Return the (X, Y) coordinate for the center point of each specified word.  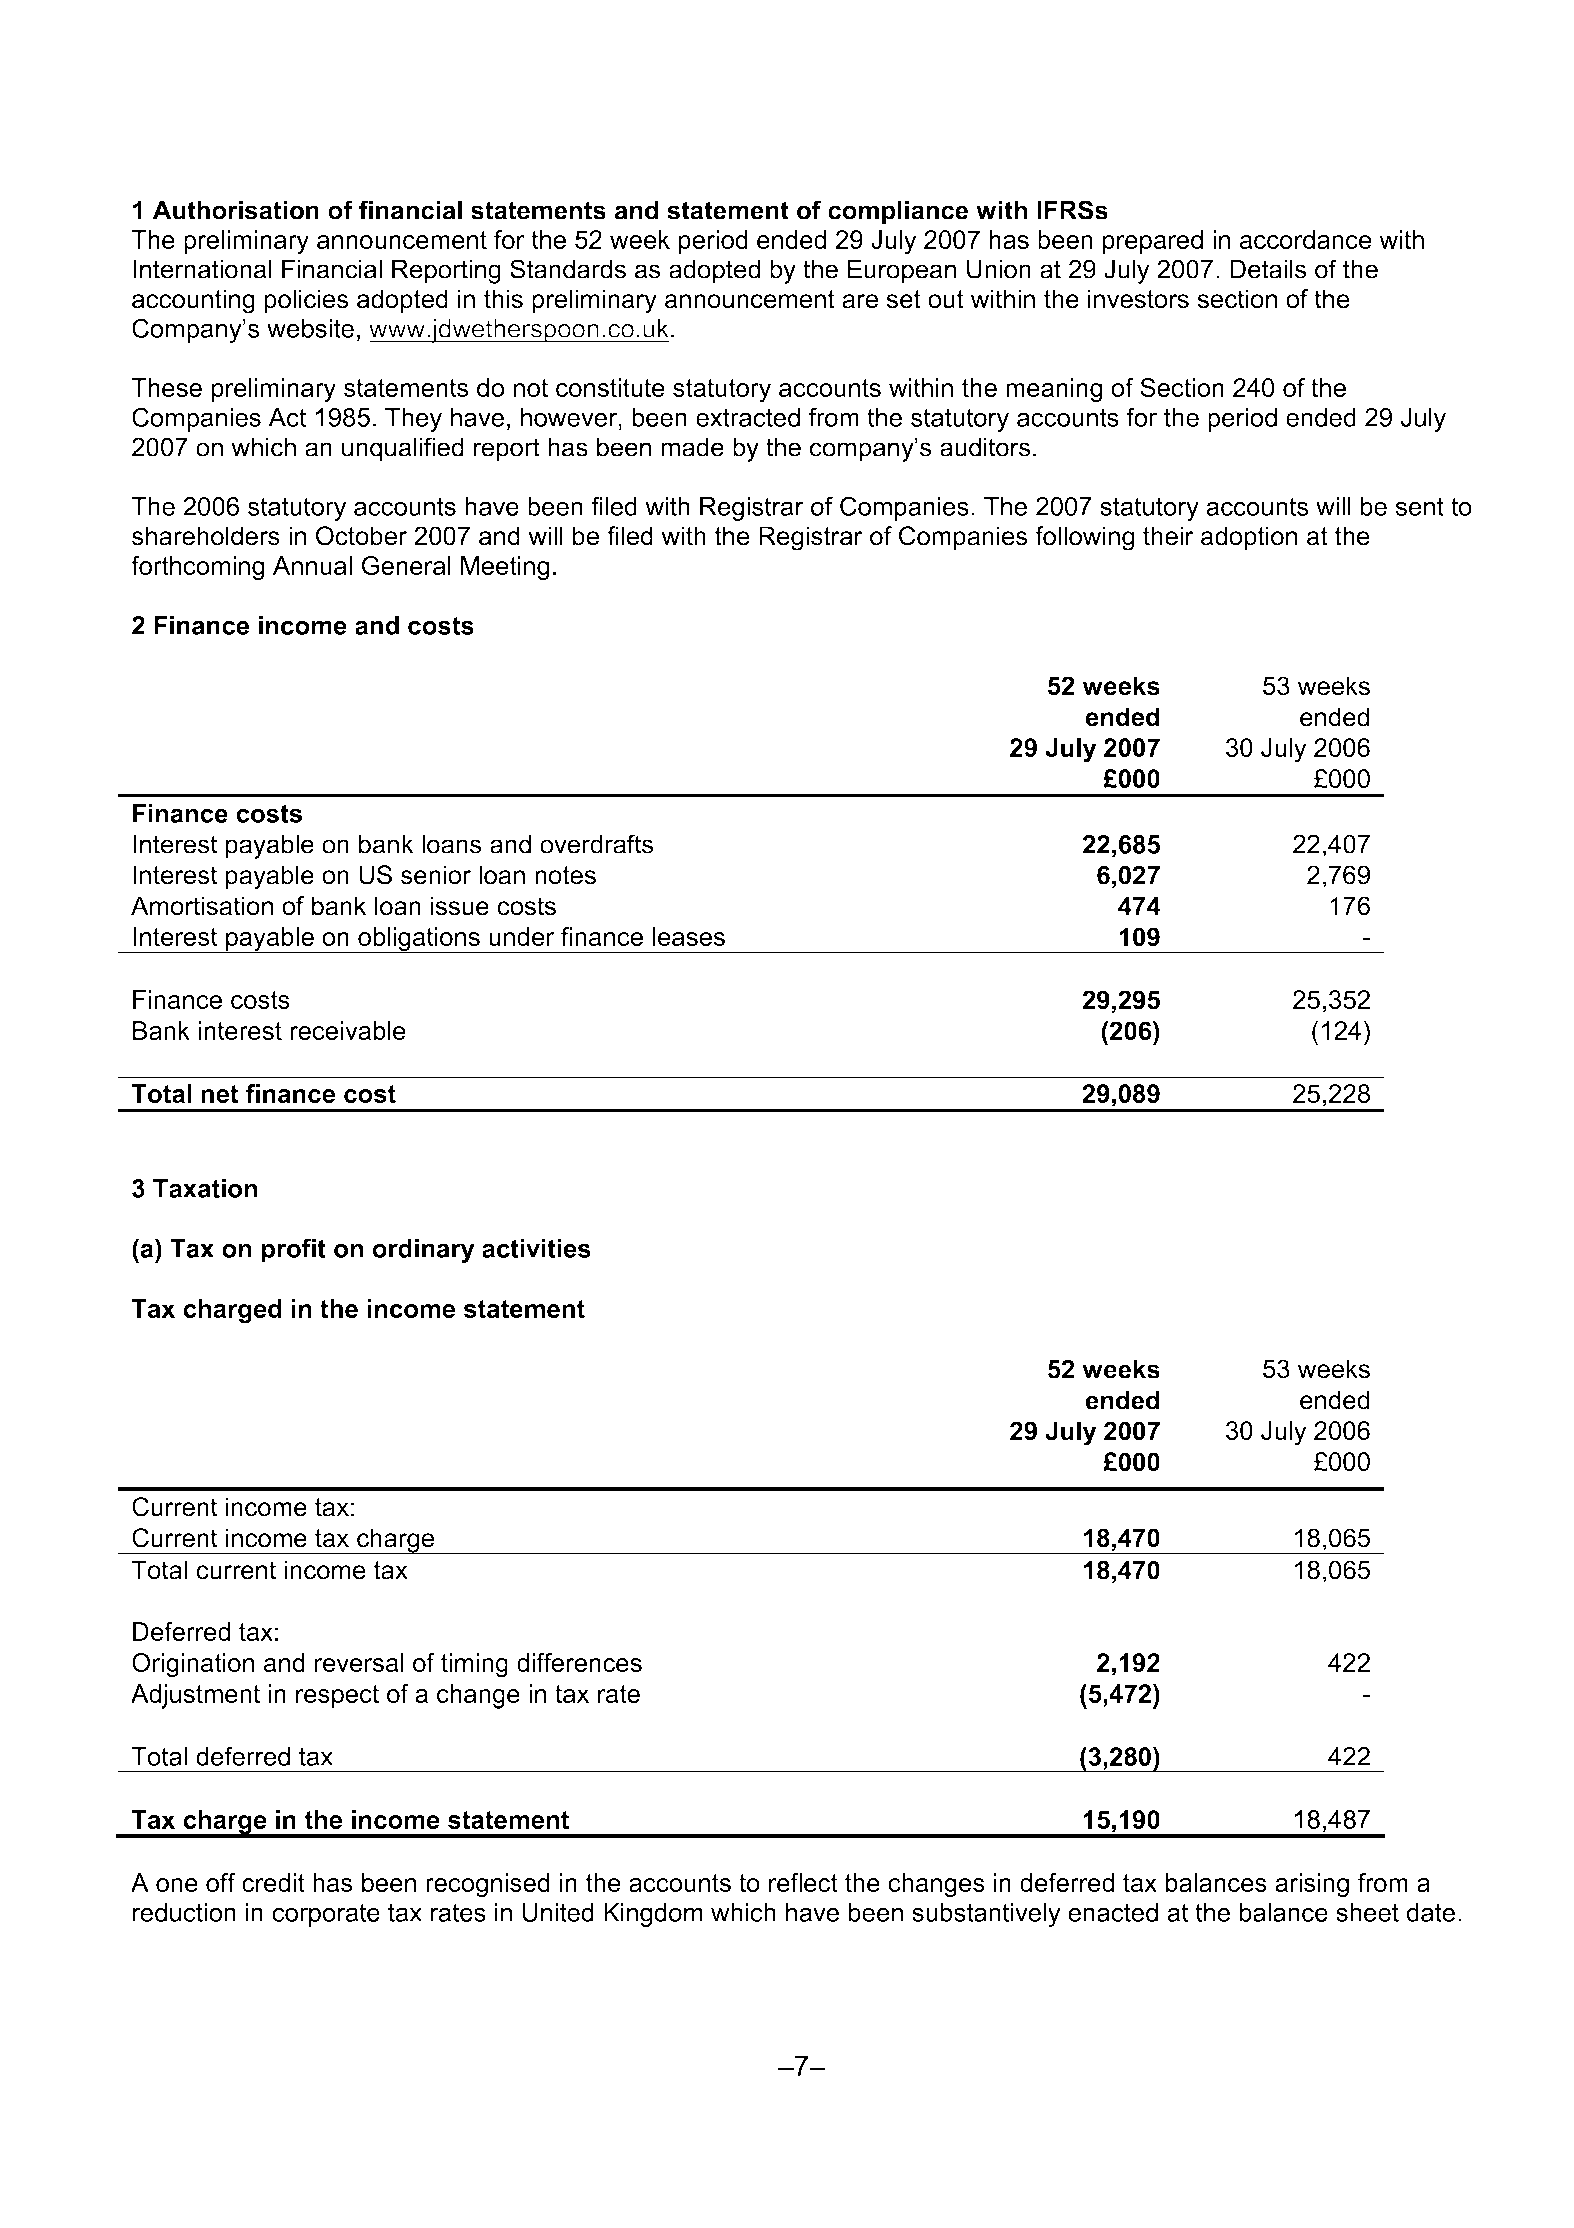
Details (1268, 269)
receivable (348, 1030)
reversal (359, 1662)
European (902, 271)
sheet (1367, 1912)
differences (579, 1662)
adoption (1249, 538)
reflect (803, 1882)
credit (273, 1882)
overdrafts (596, 844)
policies (306, 301)
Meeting (505, 568)
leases (689, 936)
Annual (312, 565)
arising (1312, 1885)
